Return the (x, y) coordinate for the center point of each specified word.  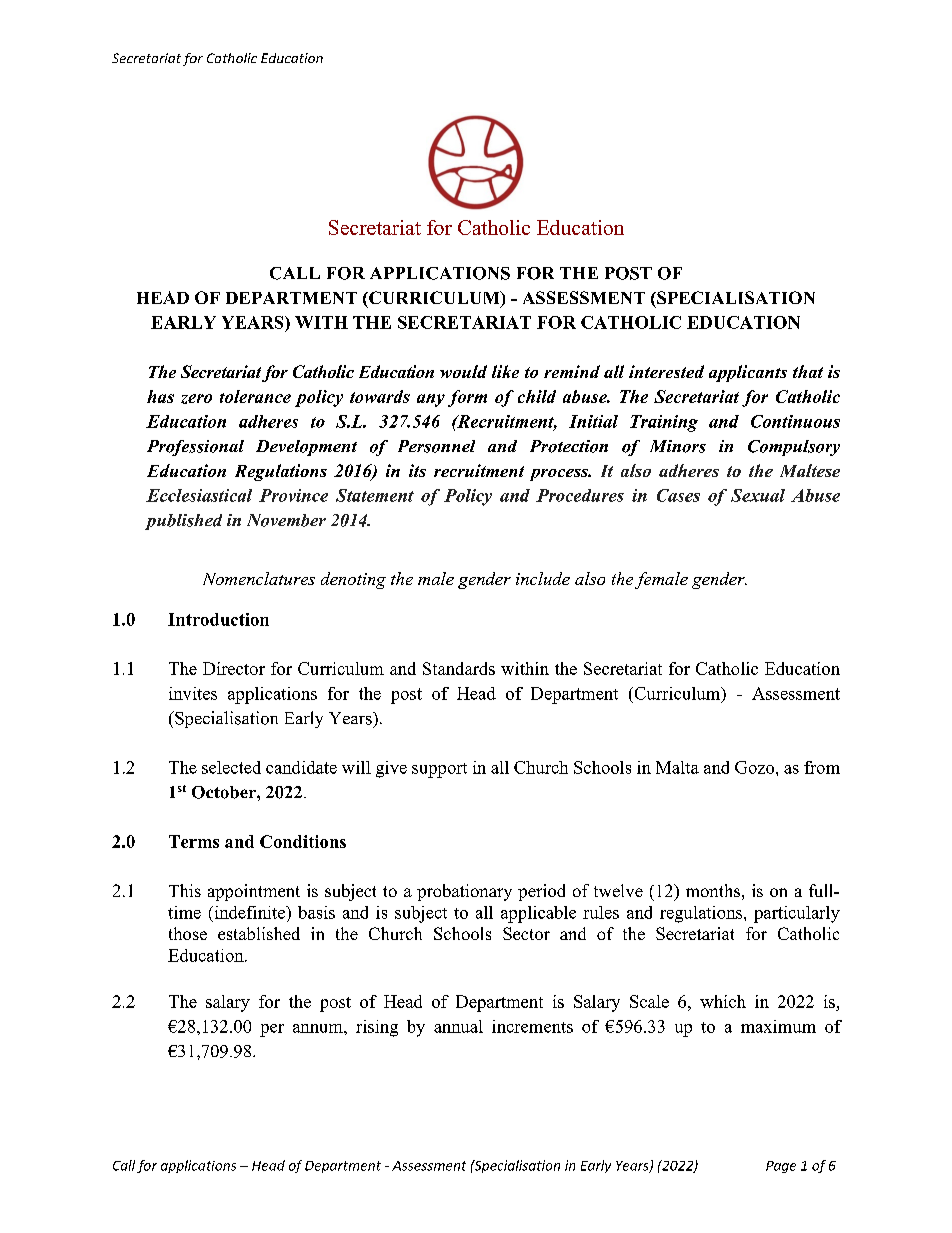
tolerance (255, 396)
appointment (254, 892)
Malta (677, 767)
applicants (748, 373)
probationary (464, 892)
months (713, 890)
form (467, 398)
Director (234, 668)
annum (319, 1028)
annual (458, 1026)
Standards (459, 668)
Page (781, 1167)
